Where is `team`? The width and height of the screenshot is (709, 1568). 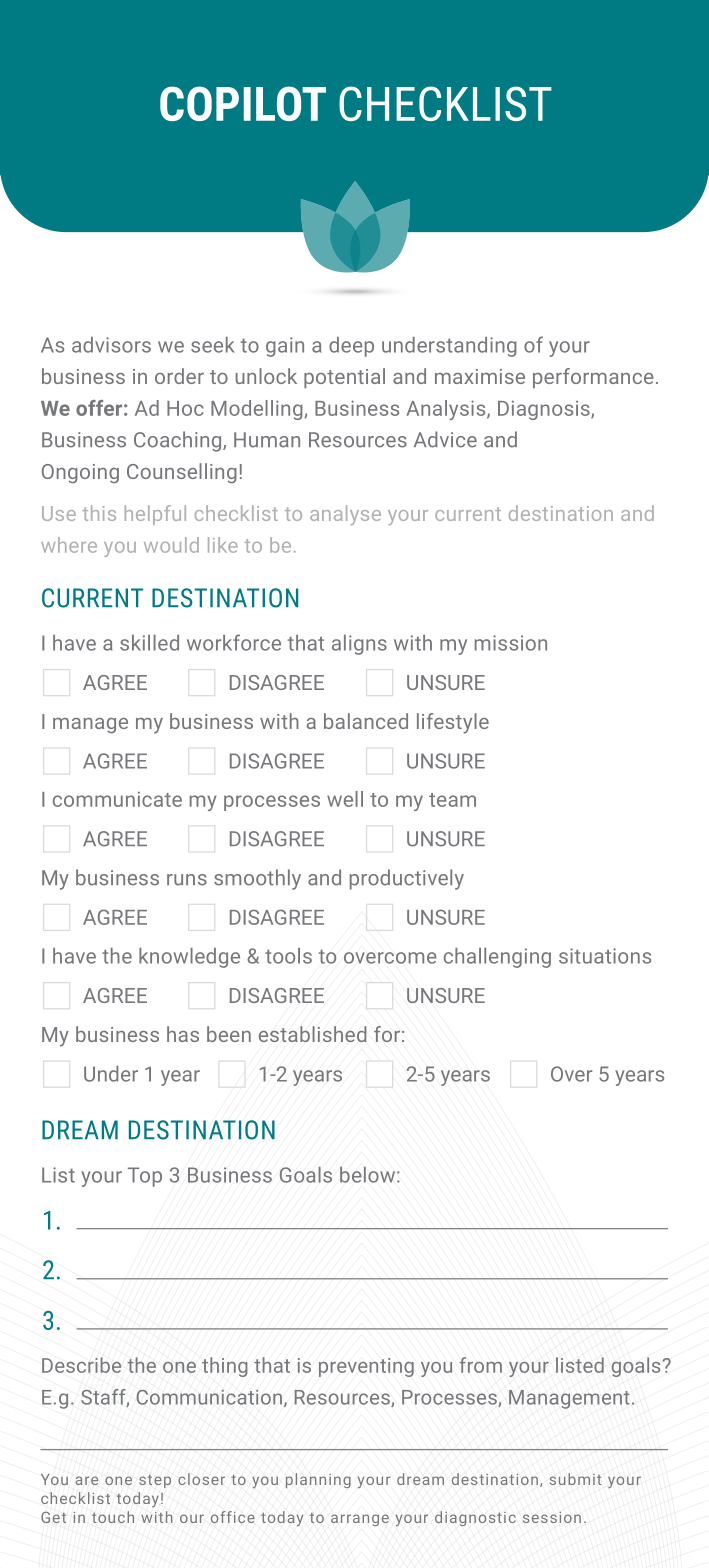 team is located at coordinates (452, 800).
